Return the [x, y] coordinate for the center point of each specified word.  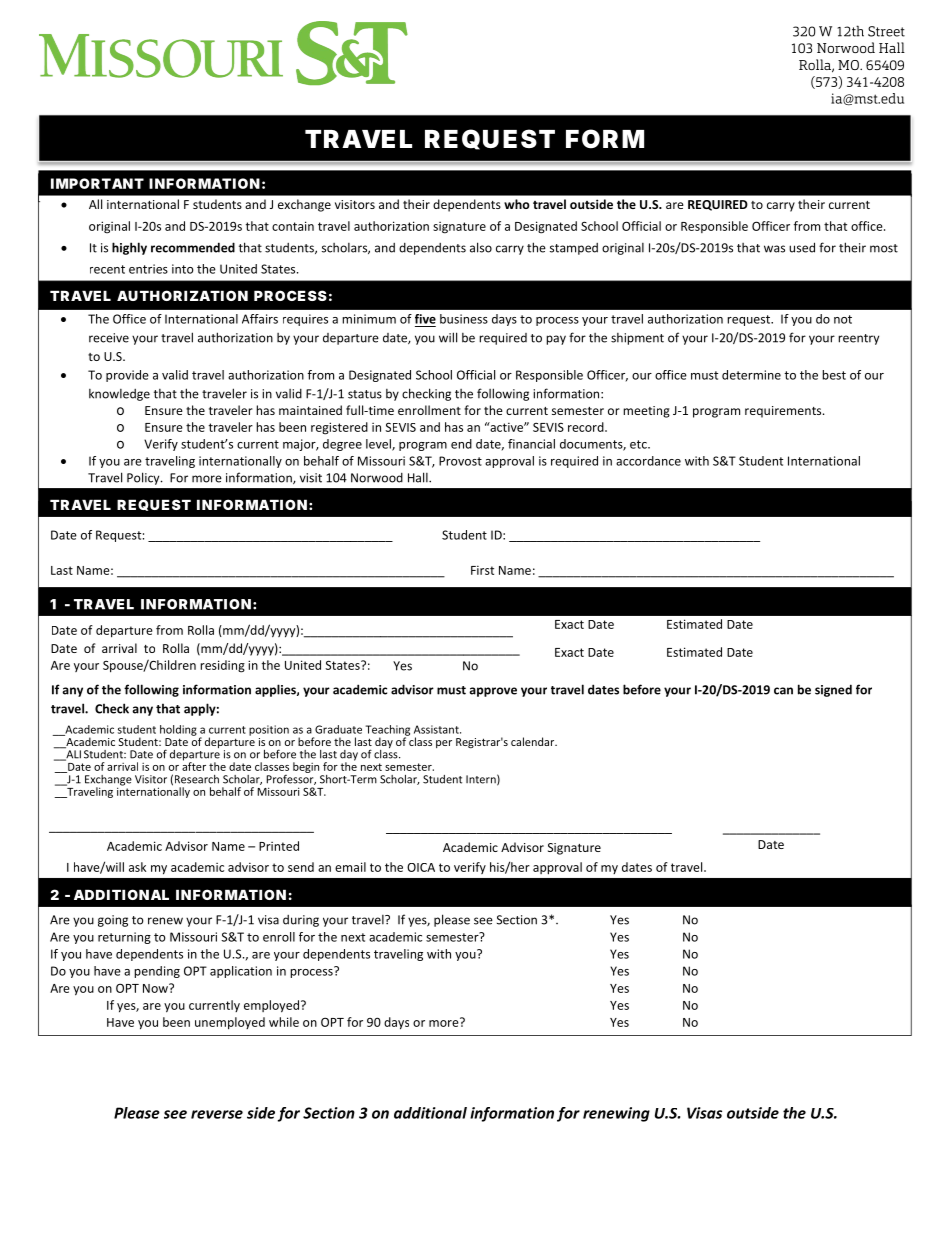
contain [293, 226]
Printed [279, 846]
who [517, 204]
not [843, 319]
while [284, 1022]
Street [886, 31]
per [444, 744]
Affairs [260, 319]
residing [222, 666]
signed [833, 690]
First [482, 570]
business [464, 319]
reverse [217, 1114]
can [783, 691]
